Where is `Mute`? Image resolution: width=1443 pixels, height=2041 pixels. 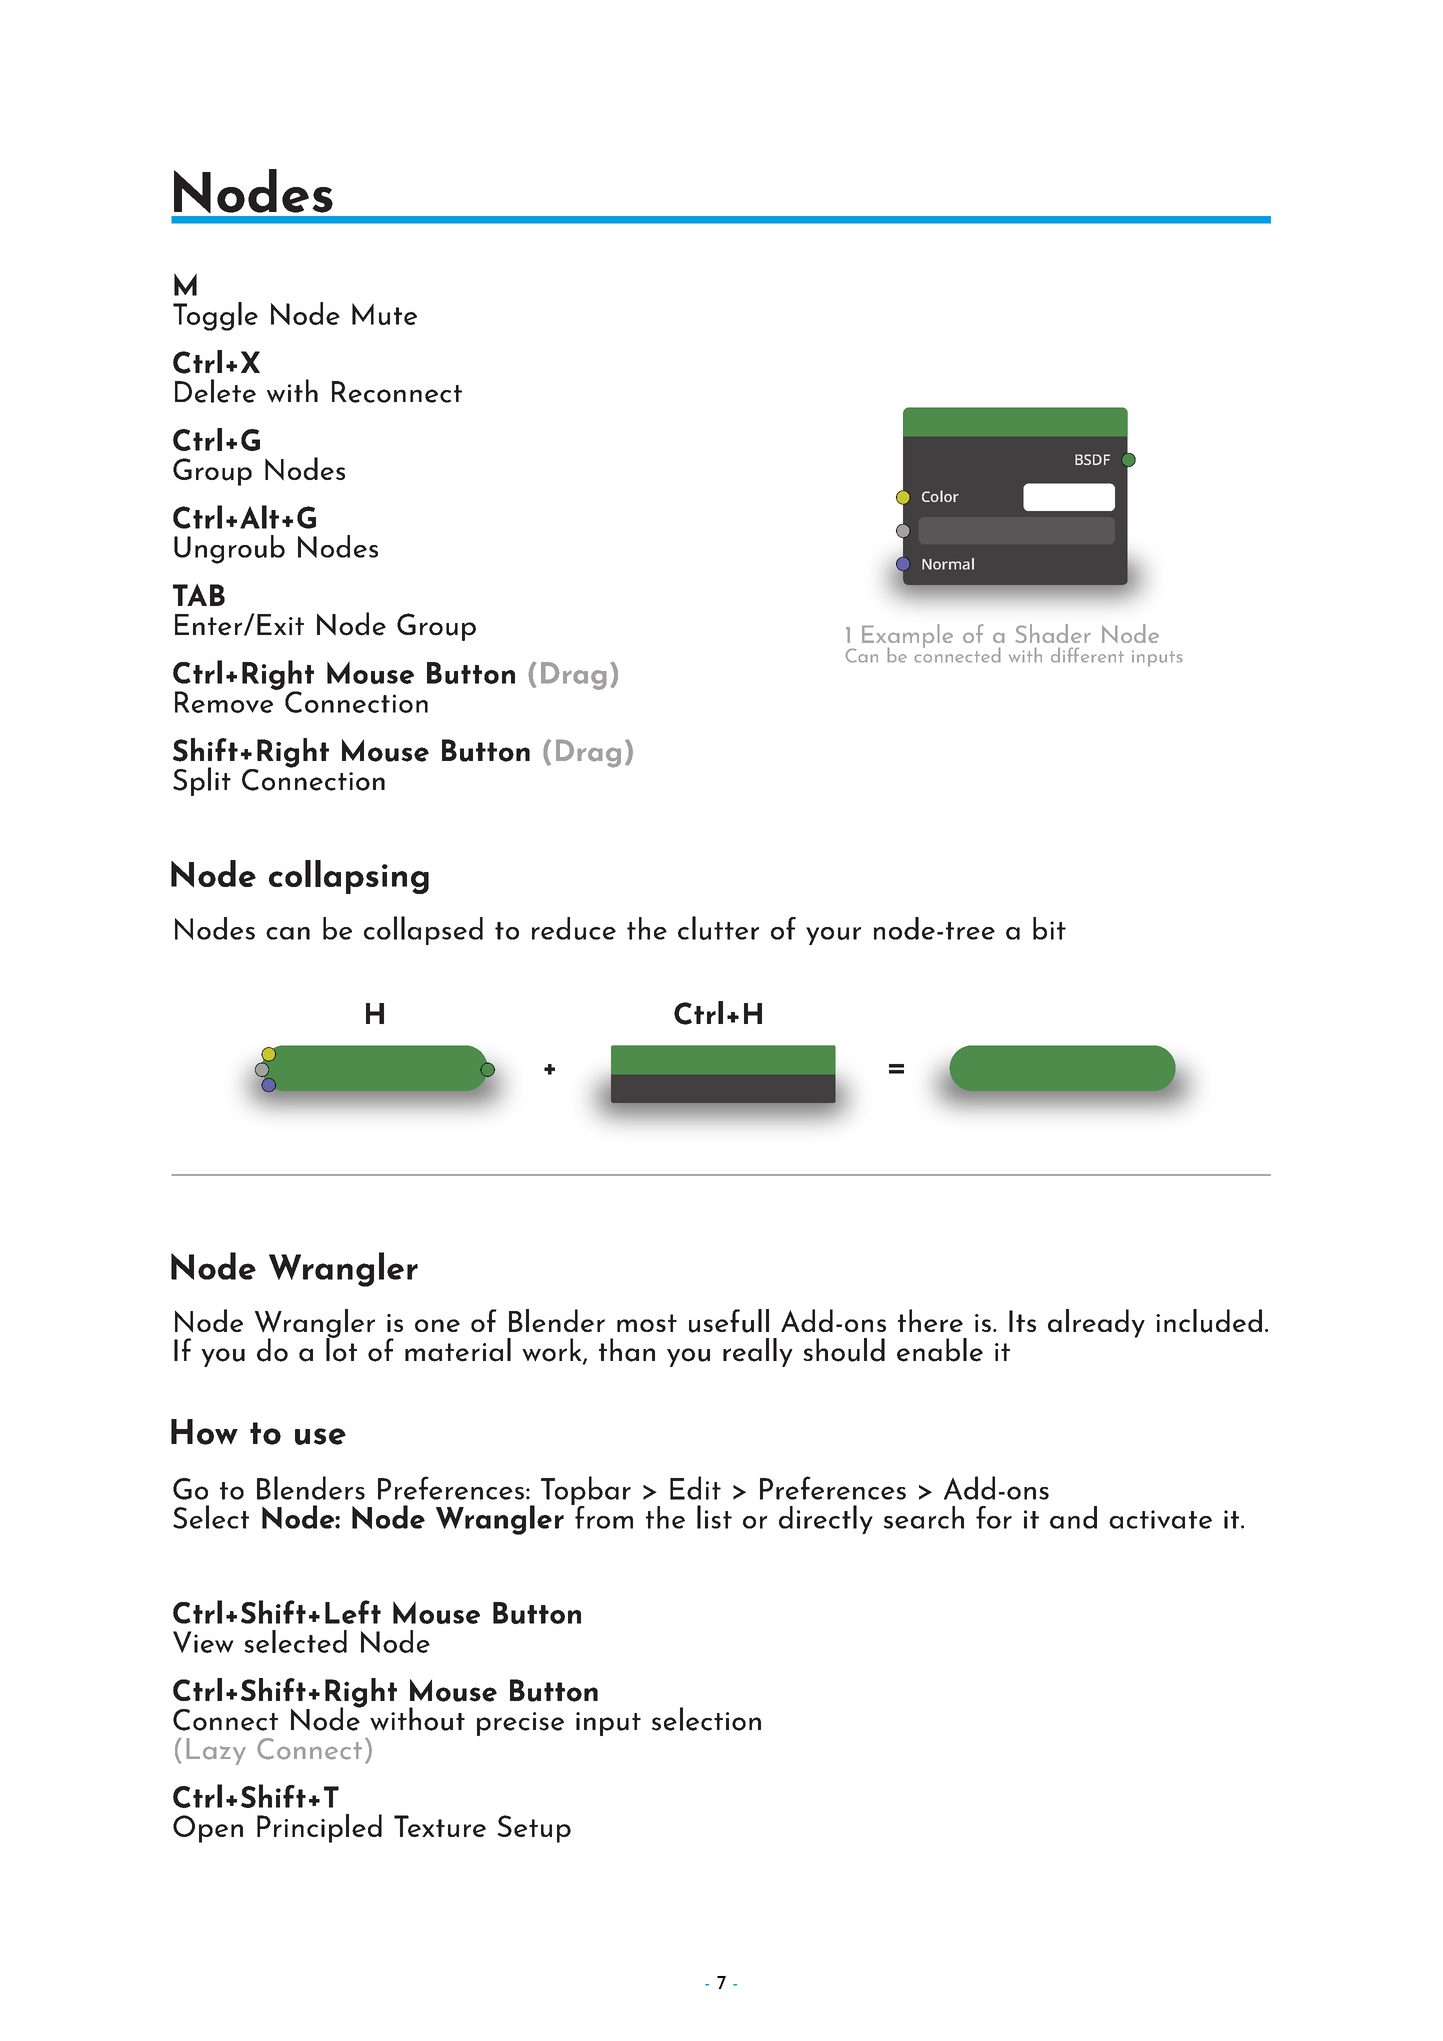 Mute is located at coordinates (384, 314).
